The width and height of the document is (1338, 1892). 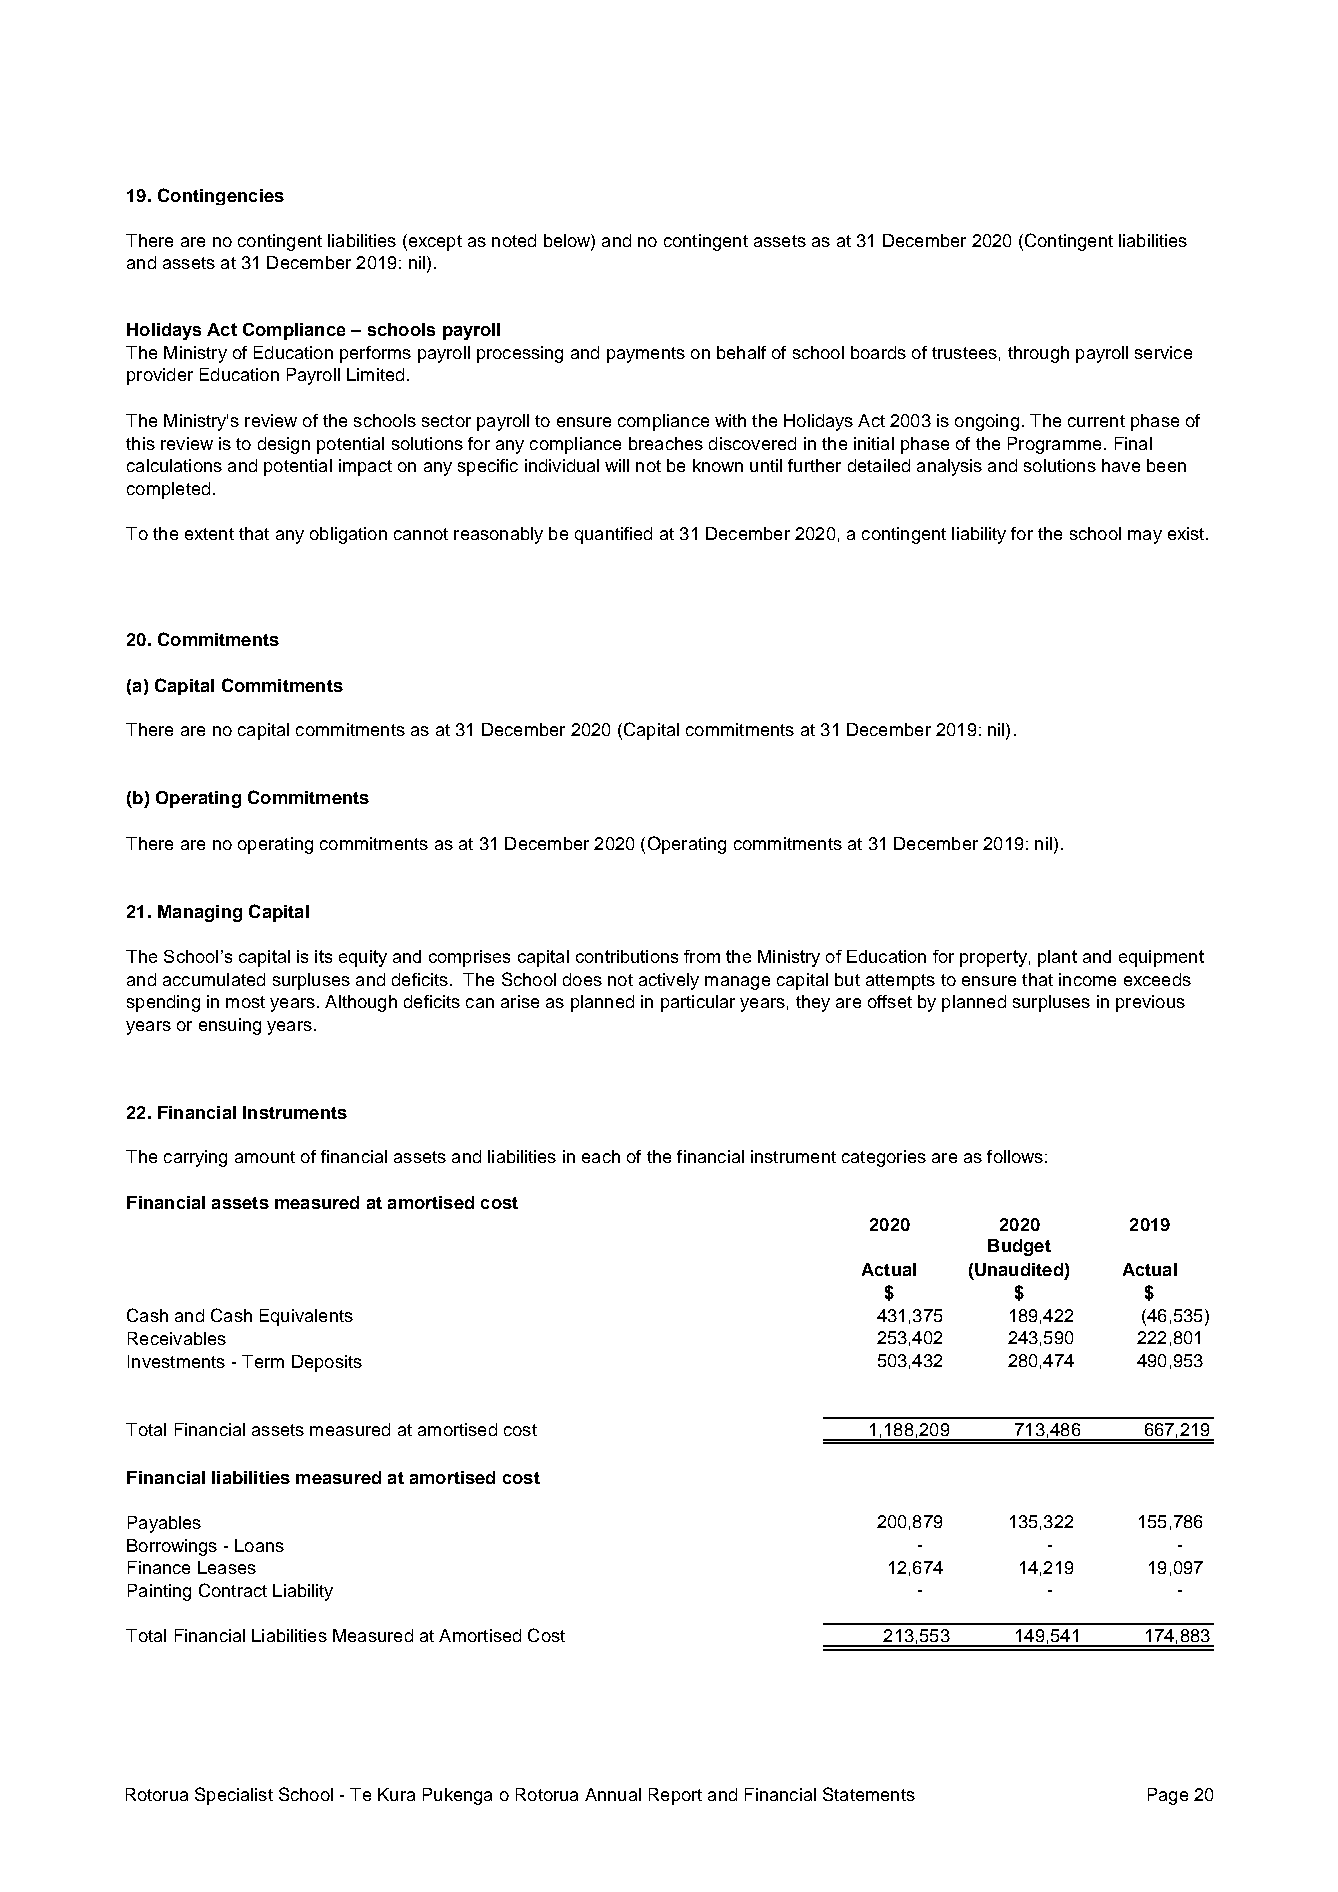 What do you see at coordinates (221, 196) in the document?
I see `Contingencies` at bounding box center [221, 196].
